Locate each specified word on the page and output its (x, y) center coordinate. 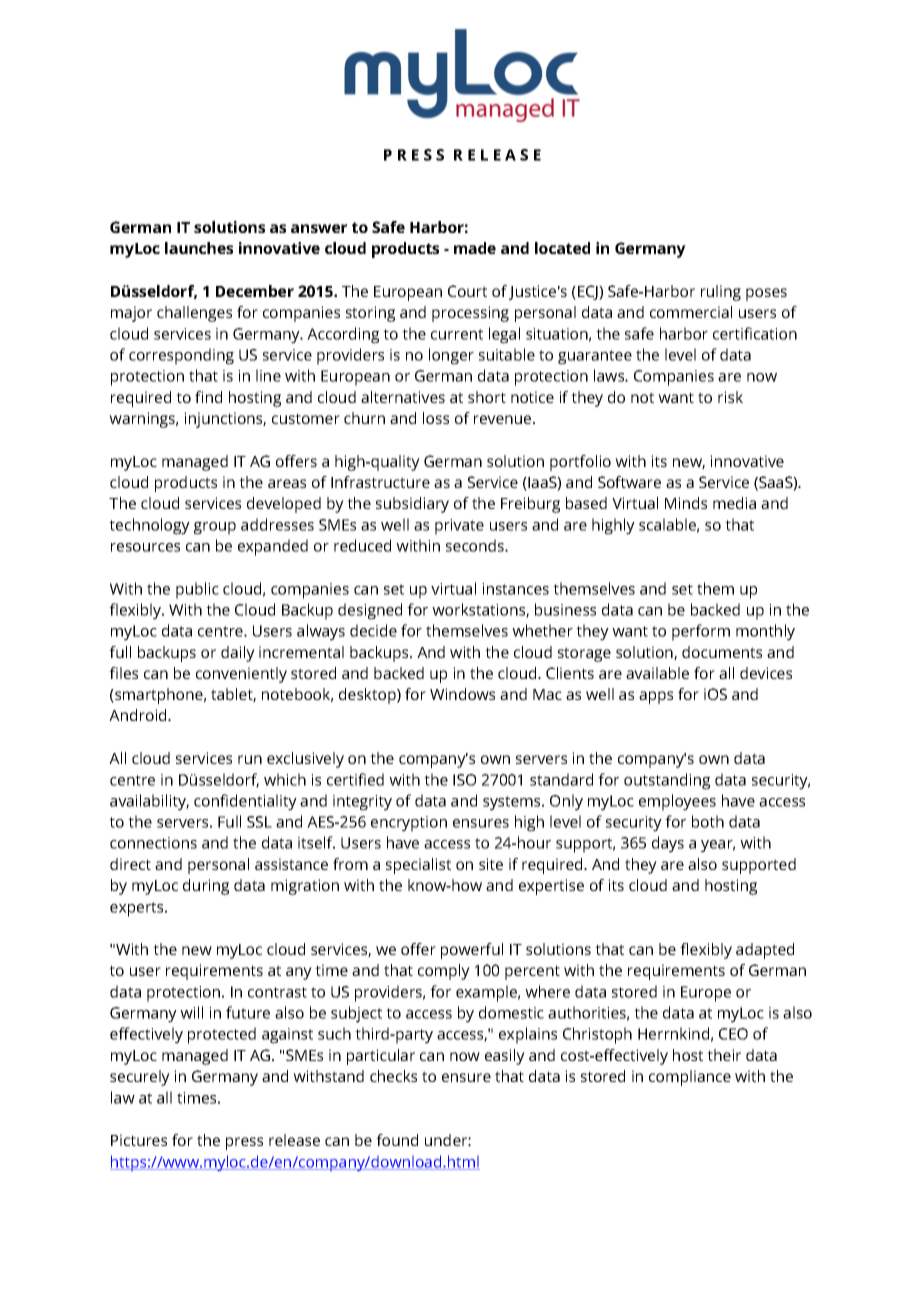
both (708, 821)
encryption (409, 824)
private (459, 527)
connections (153, 843)
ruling (721, 293)
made (475, 248)
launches (199, 248)
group (215, 528)
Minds (686, 503)
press (244, 1143)
